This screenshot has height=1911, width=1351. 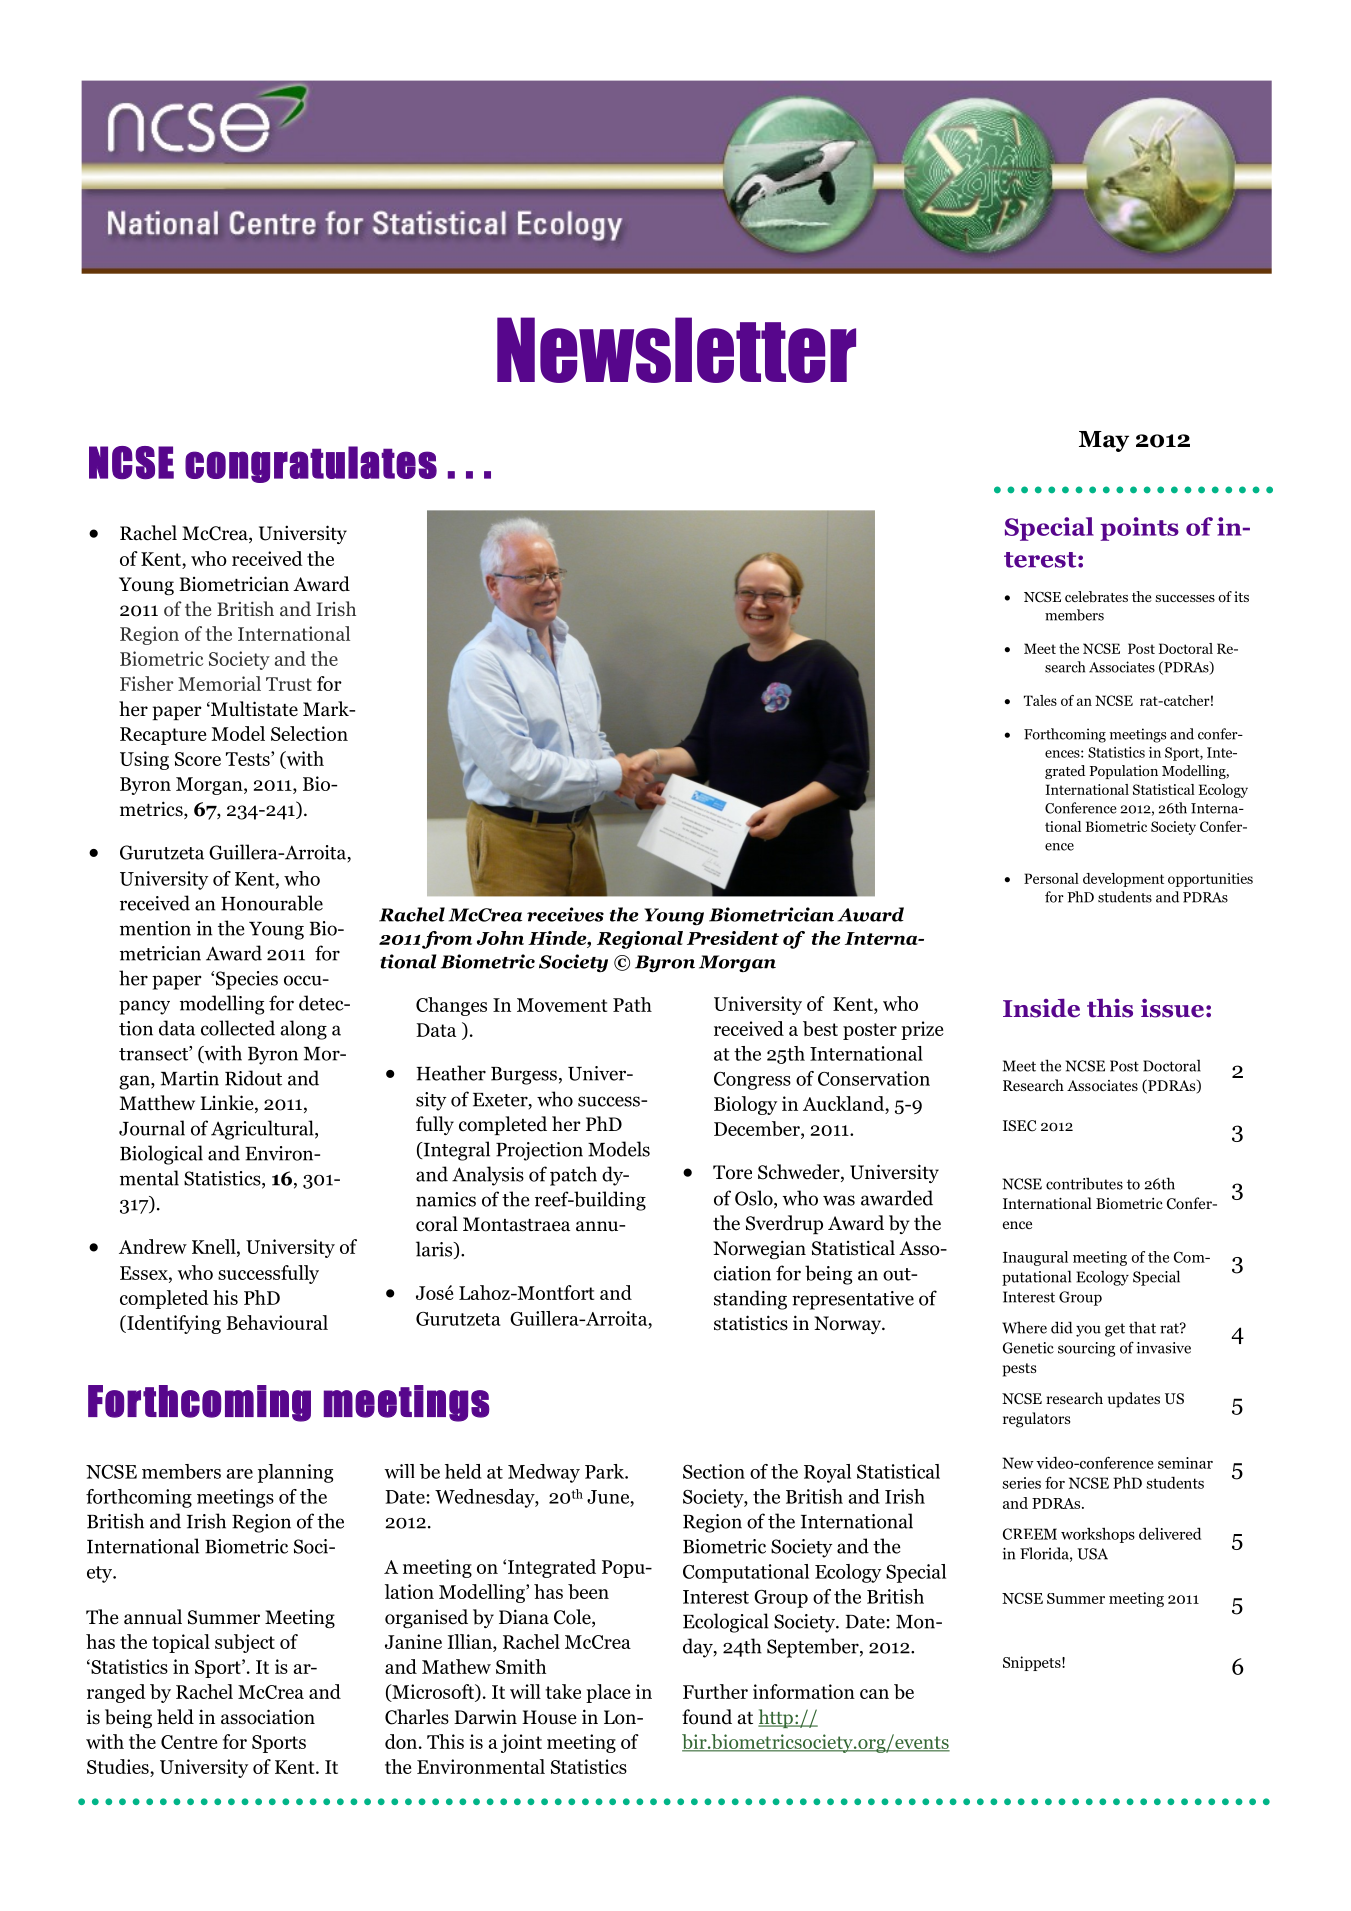 I want to click on sourcing, so click(x=1086, y=1349).
